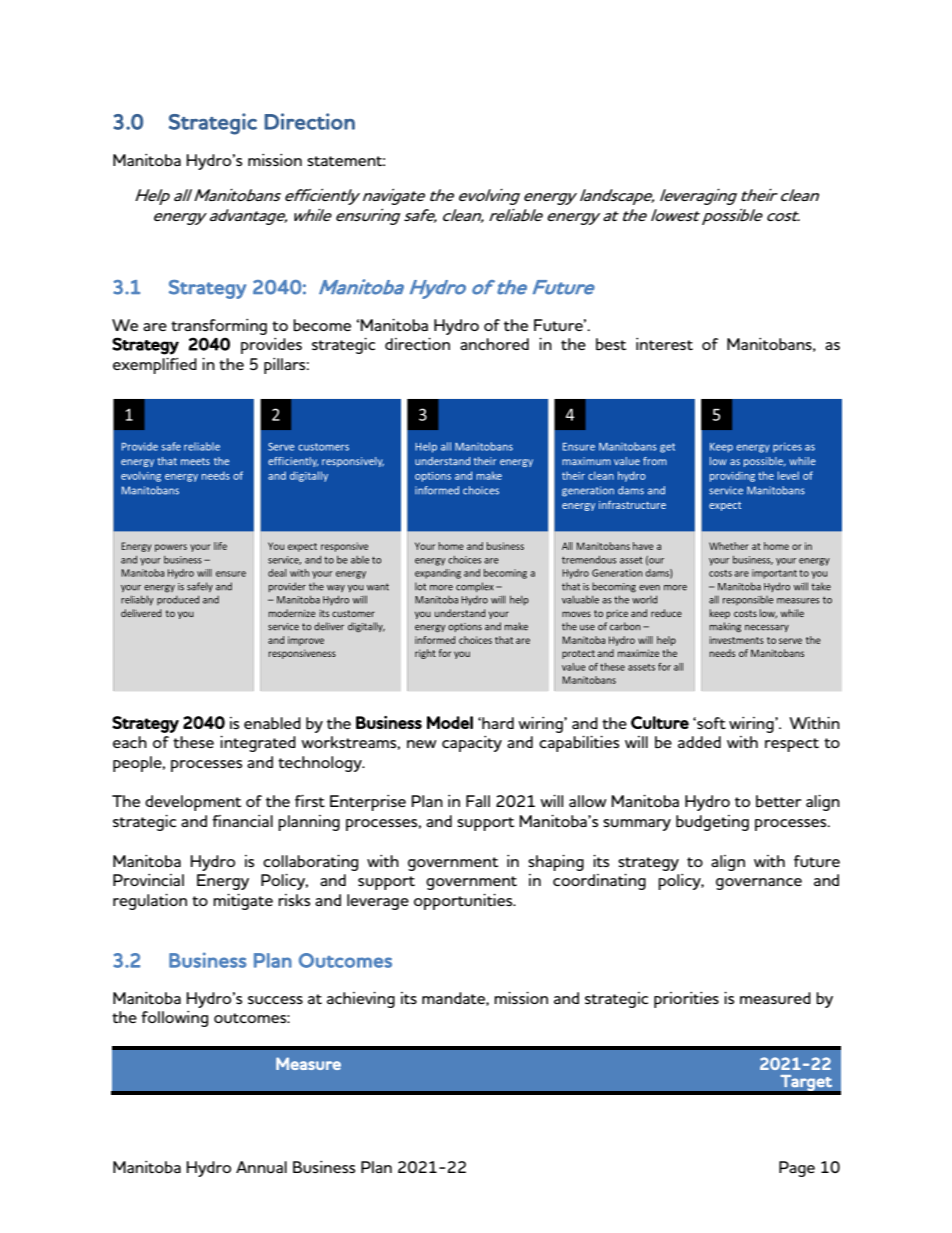 The height and width of the image is (1233, 952). What do you see at coordinates (219, 327) in the image?
I see `transforming` at bounding box center [219, 327].
